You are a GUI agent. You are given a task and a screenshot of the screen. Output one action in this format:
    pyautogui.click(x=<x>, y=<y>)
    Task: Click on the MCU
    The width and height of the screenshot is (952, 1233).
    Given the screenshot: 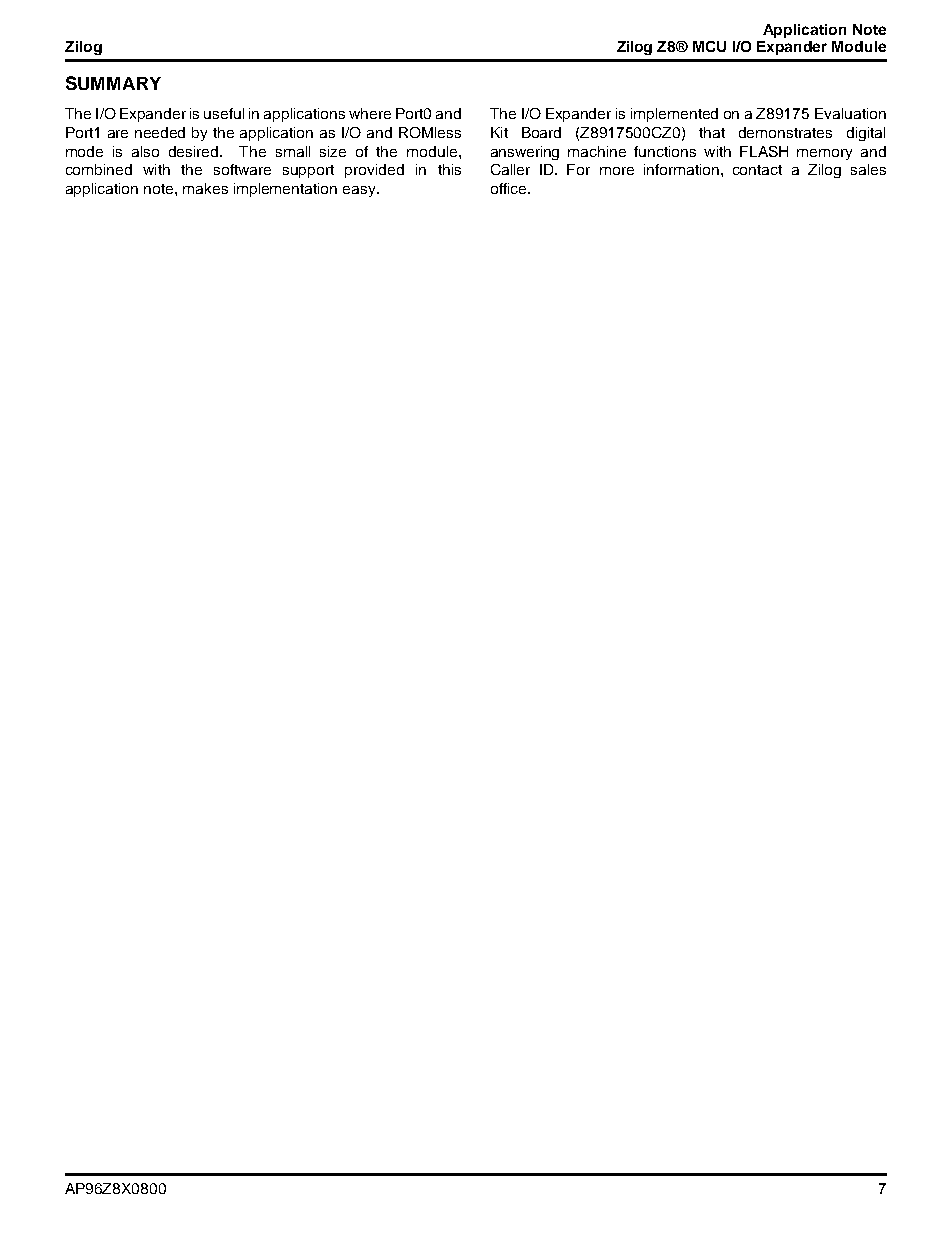 What is the action you would take?
    pyautogui.click(x=709, y=46)
